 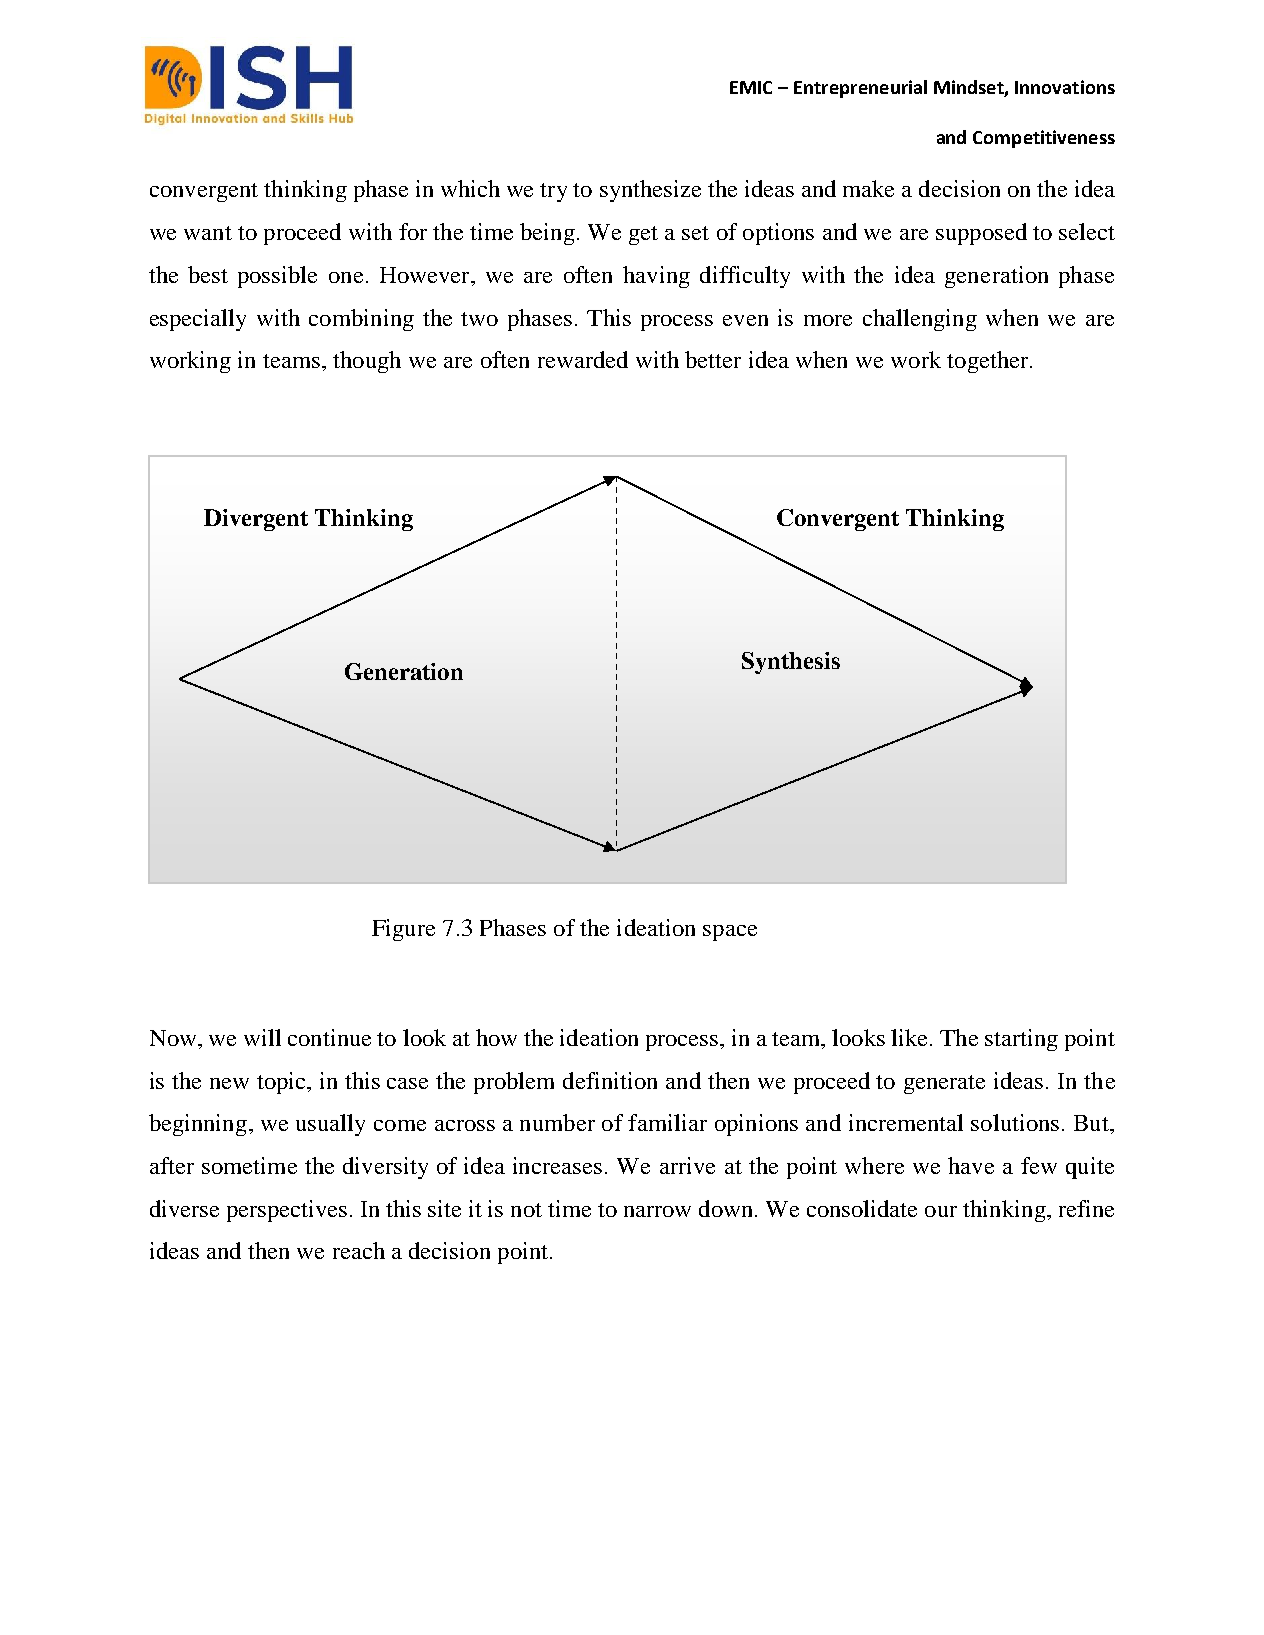 I want to click on perspectives, so click(x=287, y=1211).
